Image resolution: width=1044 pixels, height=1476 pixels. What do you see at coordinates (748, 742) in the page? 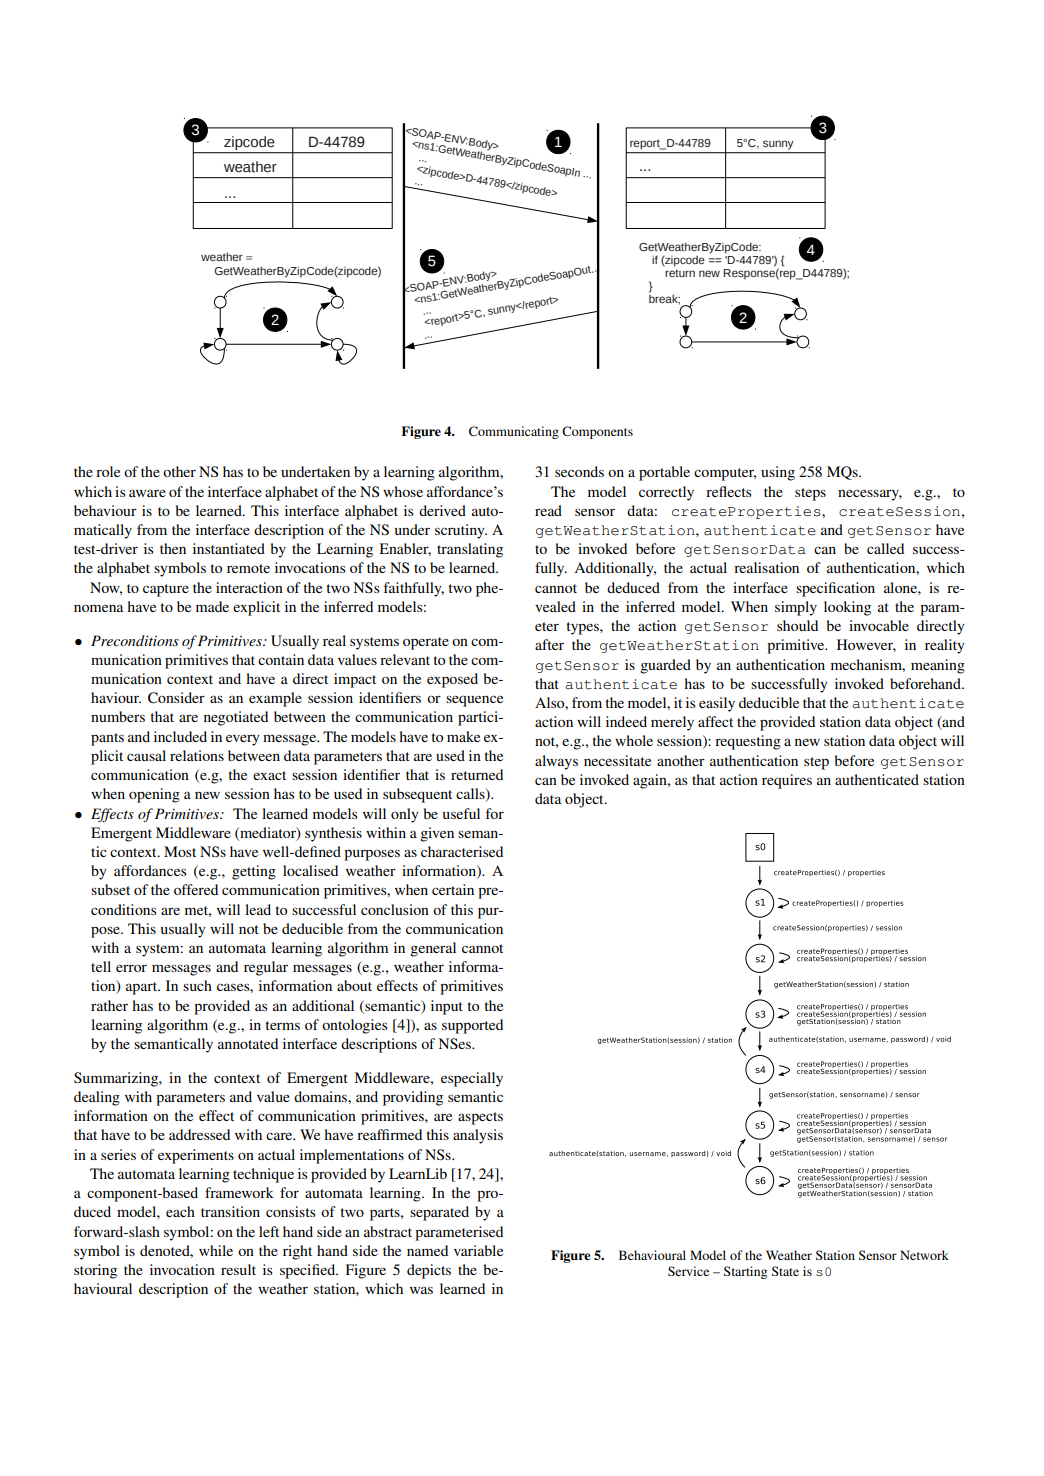
I see `requesting` at bounding box center [748, 742].
